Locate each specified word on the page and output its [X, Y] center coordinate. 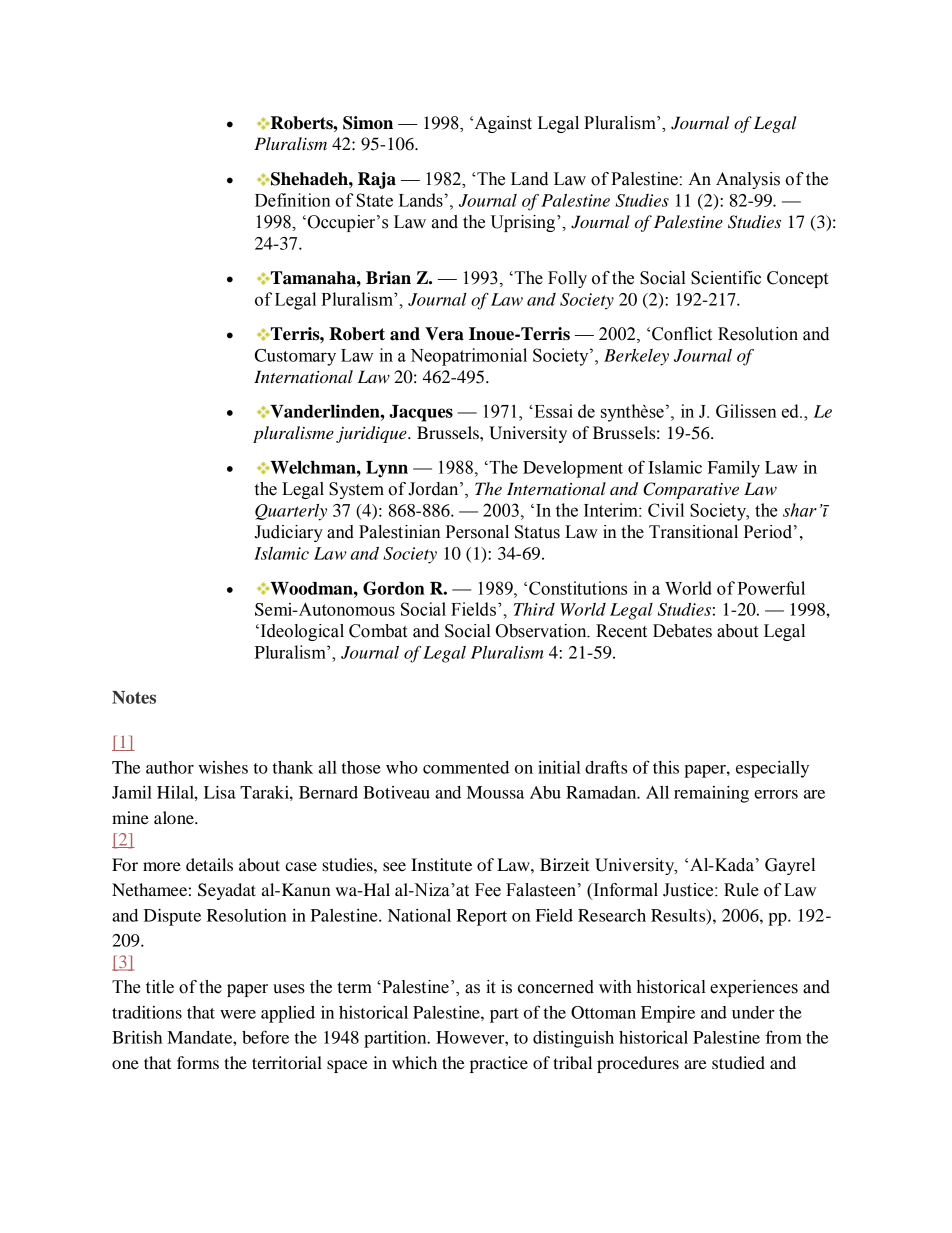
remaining [711, 794]
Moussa [495, 792]
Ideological [301, 632]
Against [502, 124]
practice [499, 1064]
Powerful [771, 588]
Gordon [393, 588]
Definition [293, 200]
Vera [444, 334]
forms [198, 1062]
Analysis [748, 180]
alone [175, 817]
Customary [295, 357]
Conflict [682, 334]
